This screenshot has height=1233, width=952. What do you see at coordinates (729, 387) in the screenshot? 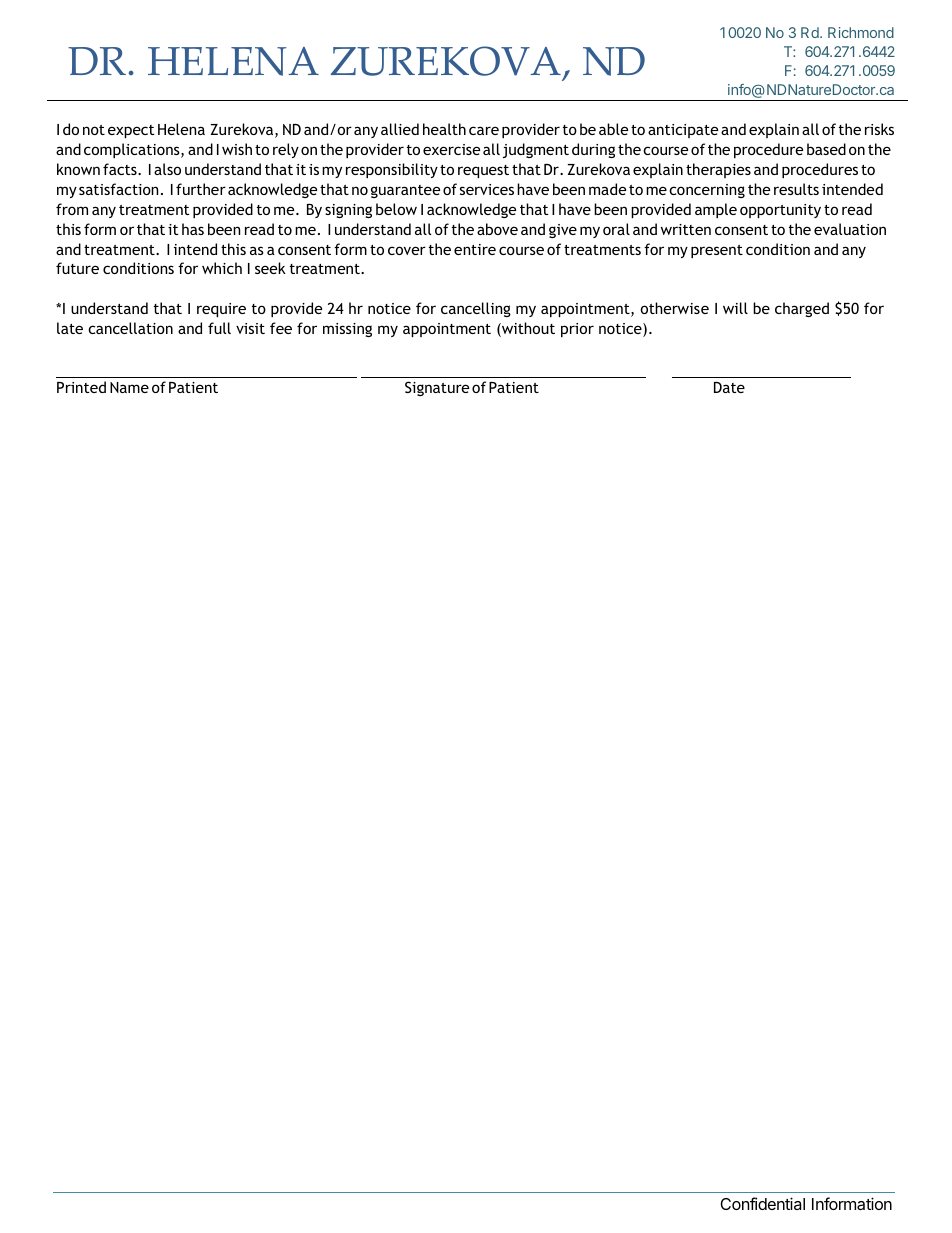
I see `Date` at bounding box center [729, 387].
